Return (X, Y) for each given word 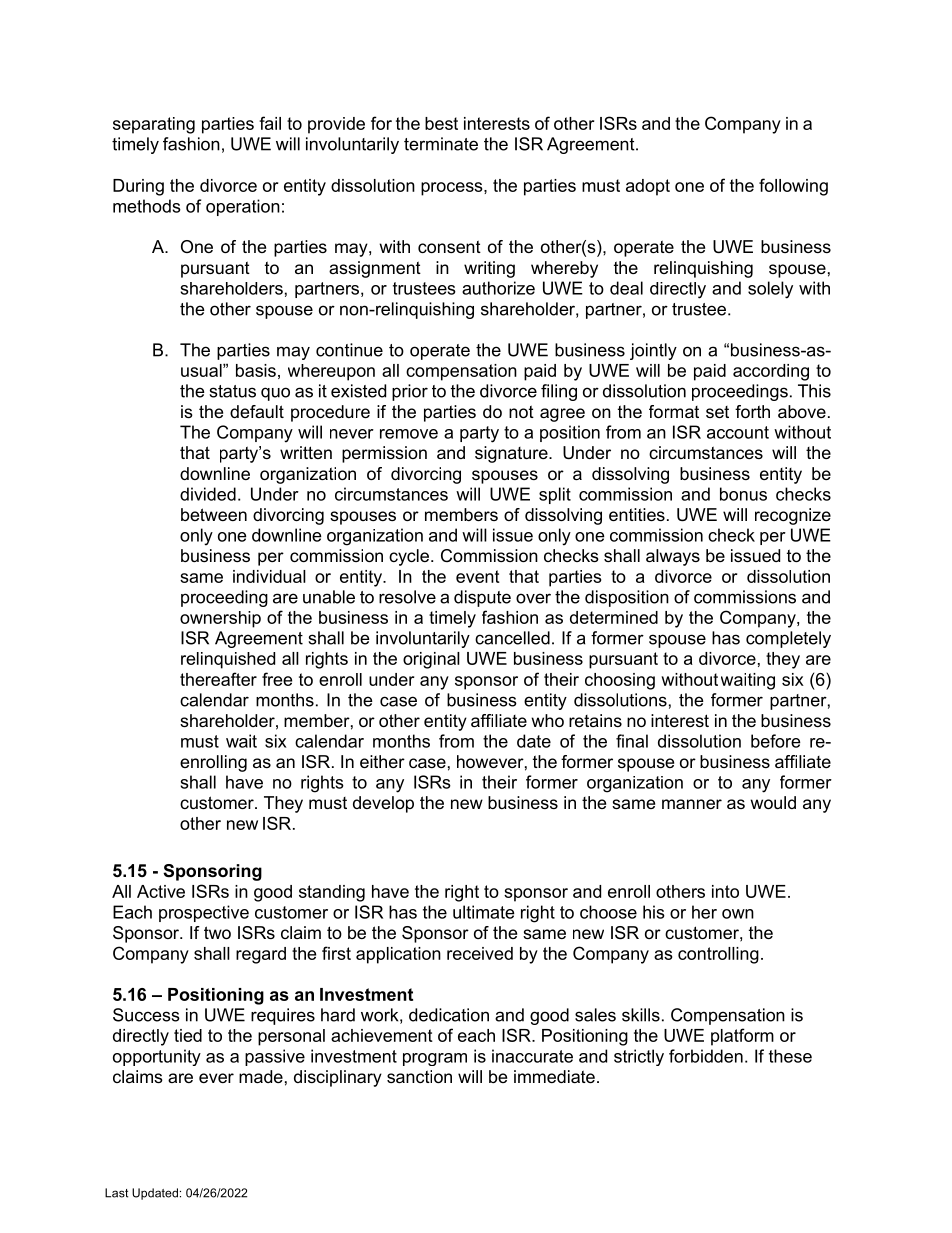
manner (692, 804)
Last (116, 1193)
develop (383, 804)
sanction (419, 1076)
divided (208, 494)
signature (512, 454)
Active (161, 891)
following (793, 187)
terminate (441, 144)
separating (154, 125)
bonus (743, 494)
